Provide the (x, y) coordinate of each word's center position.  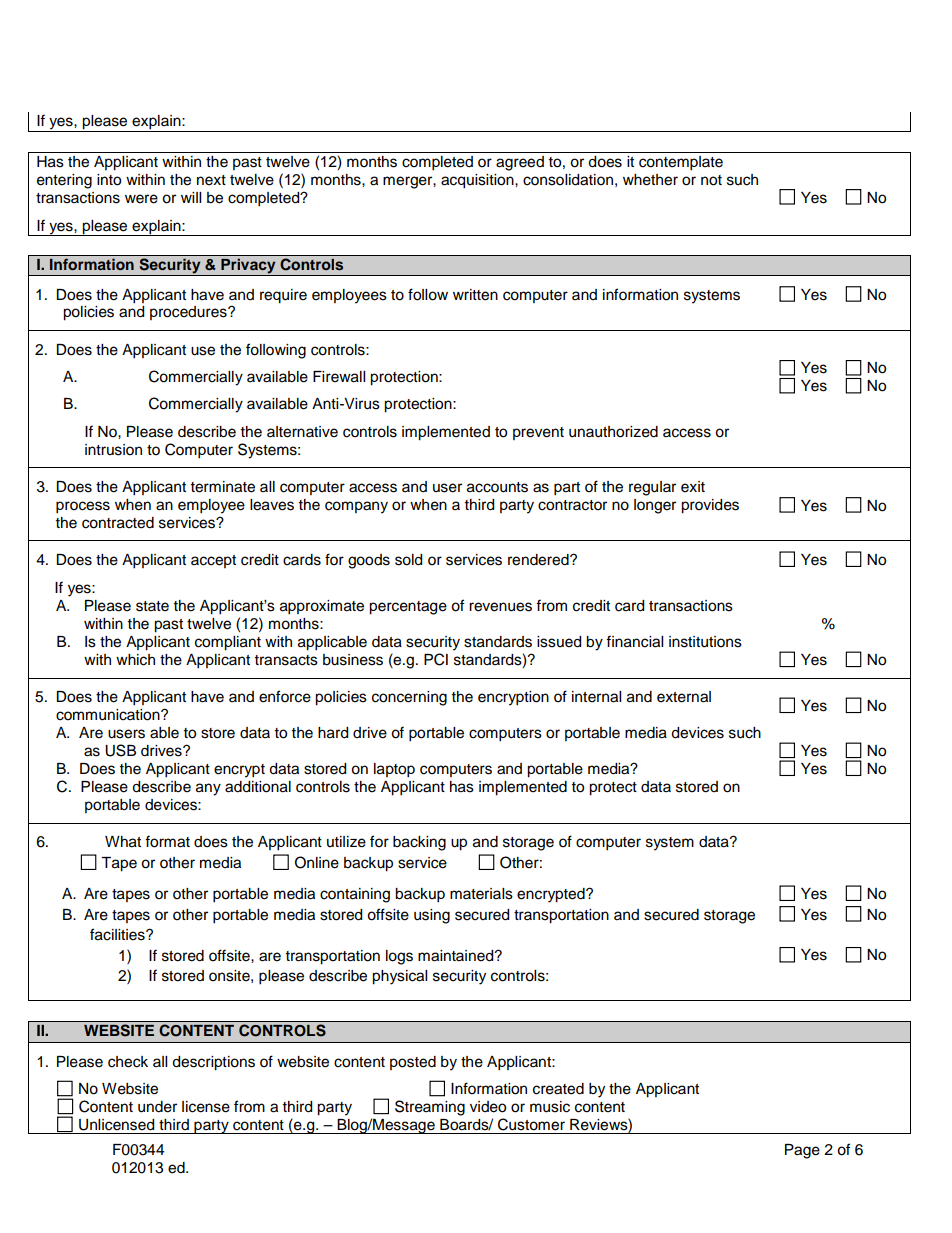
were (141, 199)
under (157, 1107)
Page (802, 1151)
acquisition (478, 181)
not (711, 180)
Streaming (430, 1108)
